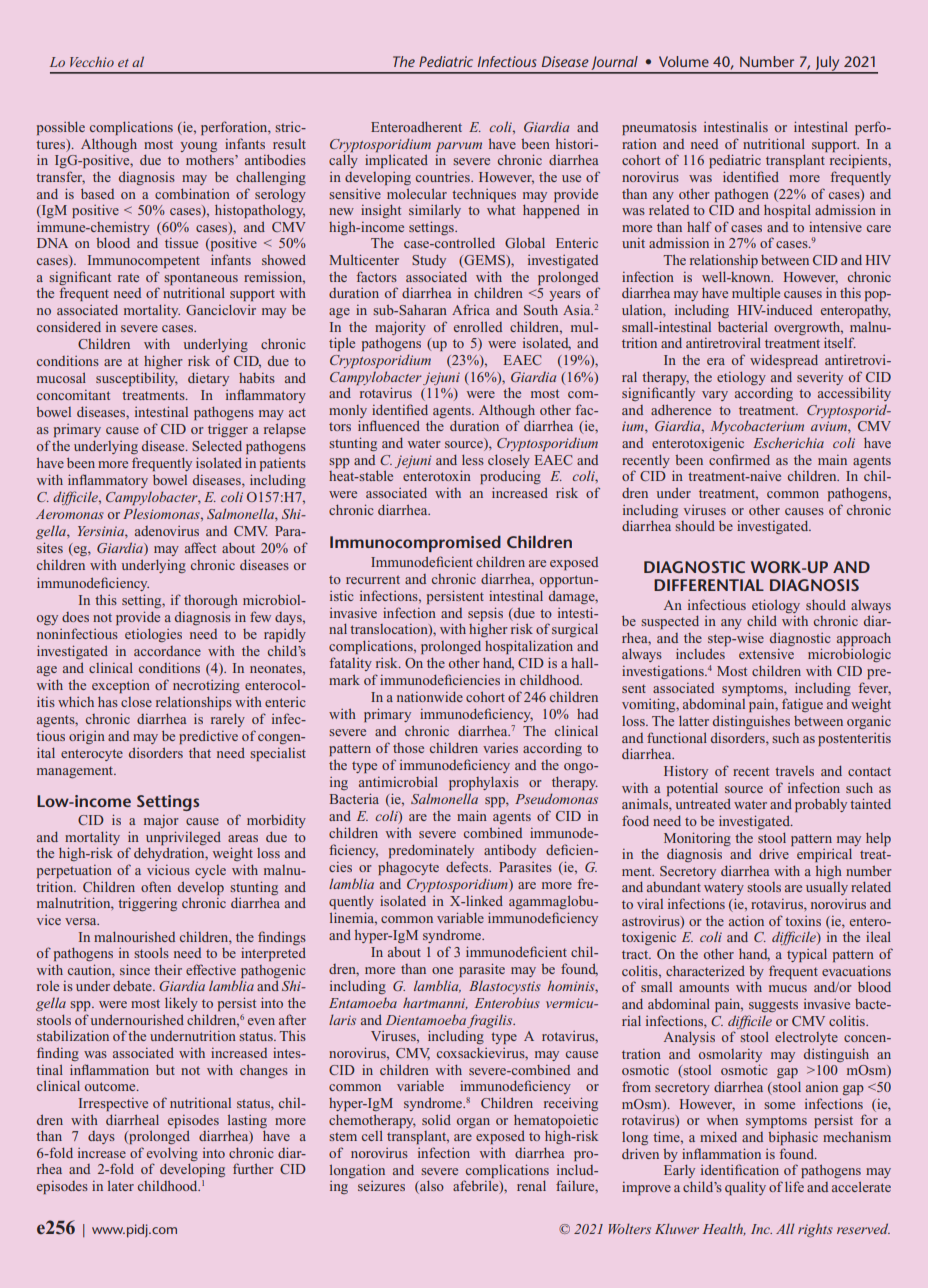 The height and width of the screenshot is (1288, 928). What do you see at coordinates (198, 147) in the screenshot?
I see `young` at bounding box center [198, 147].
